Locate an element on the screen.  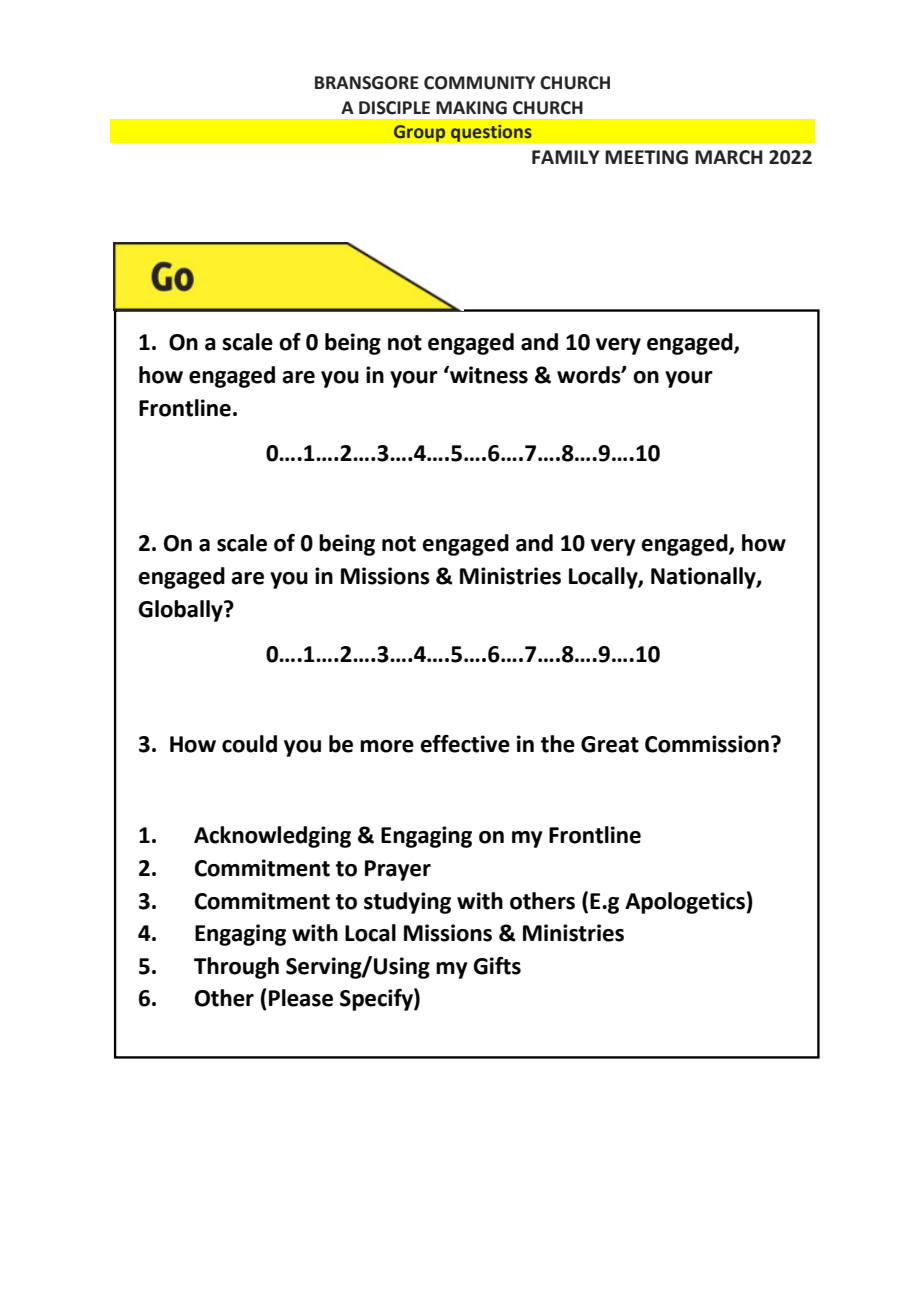
MARCH is located at coordinates (729, 157).
